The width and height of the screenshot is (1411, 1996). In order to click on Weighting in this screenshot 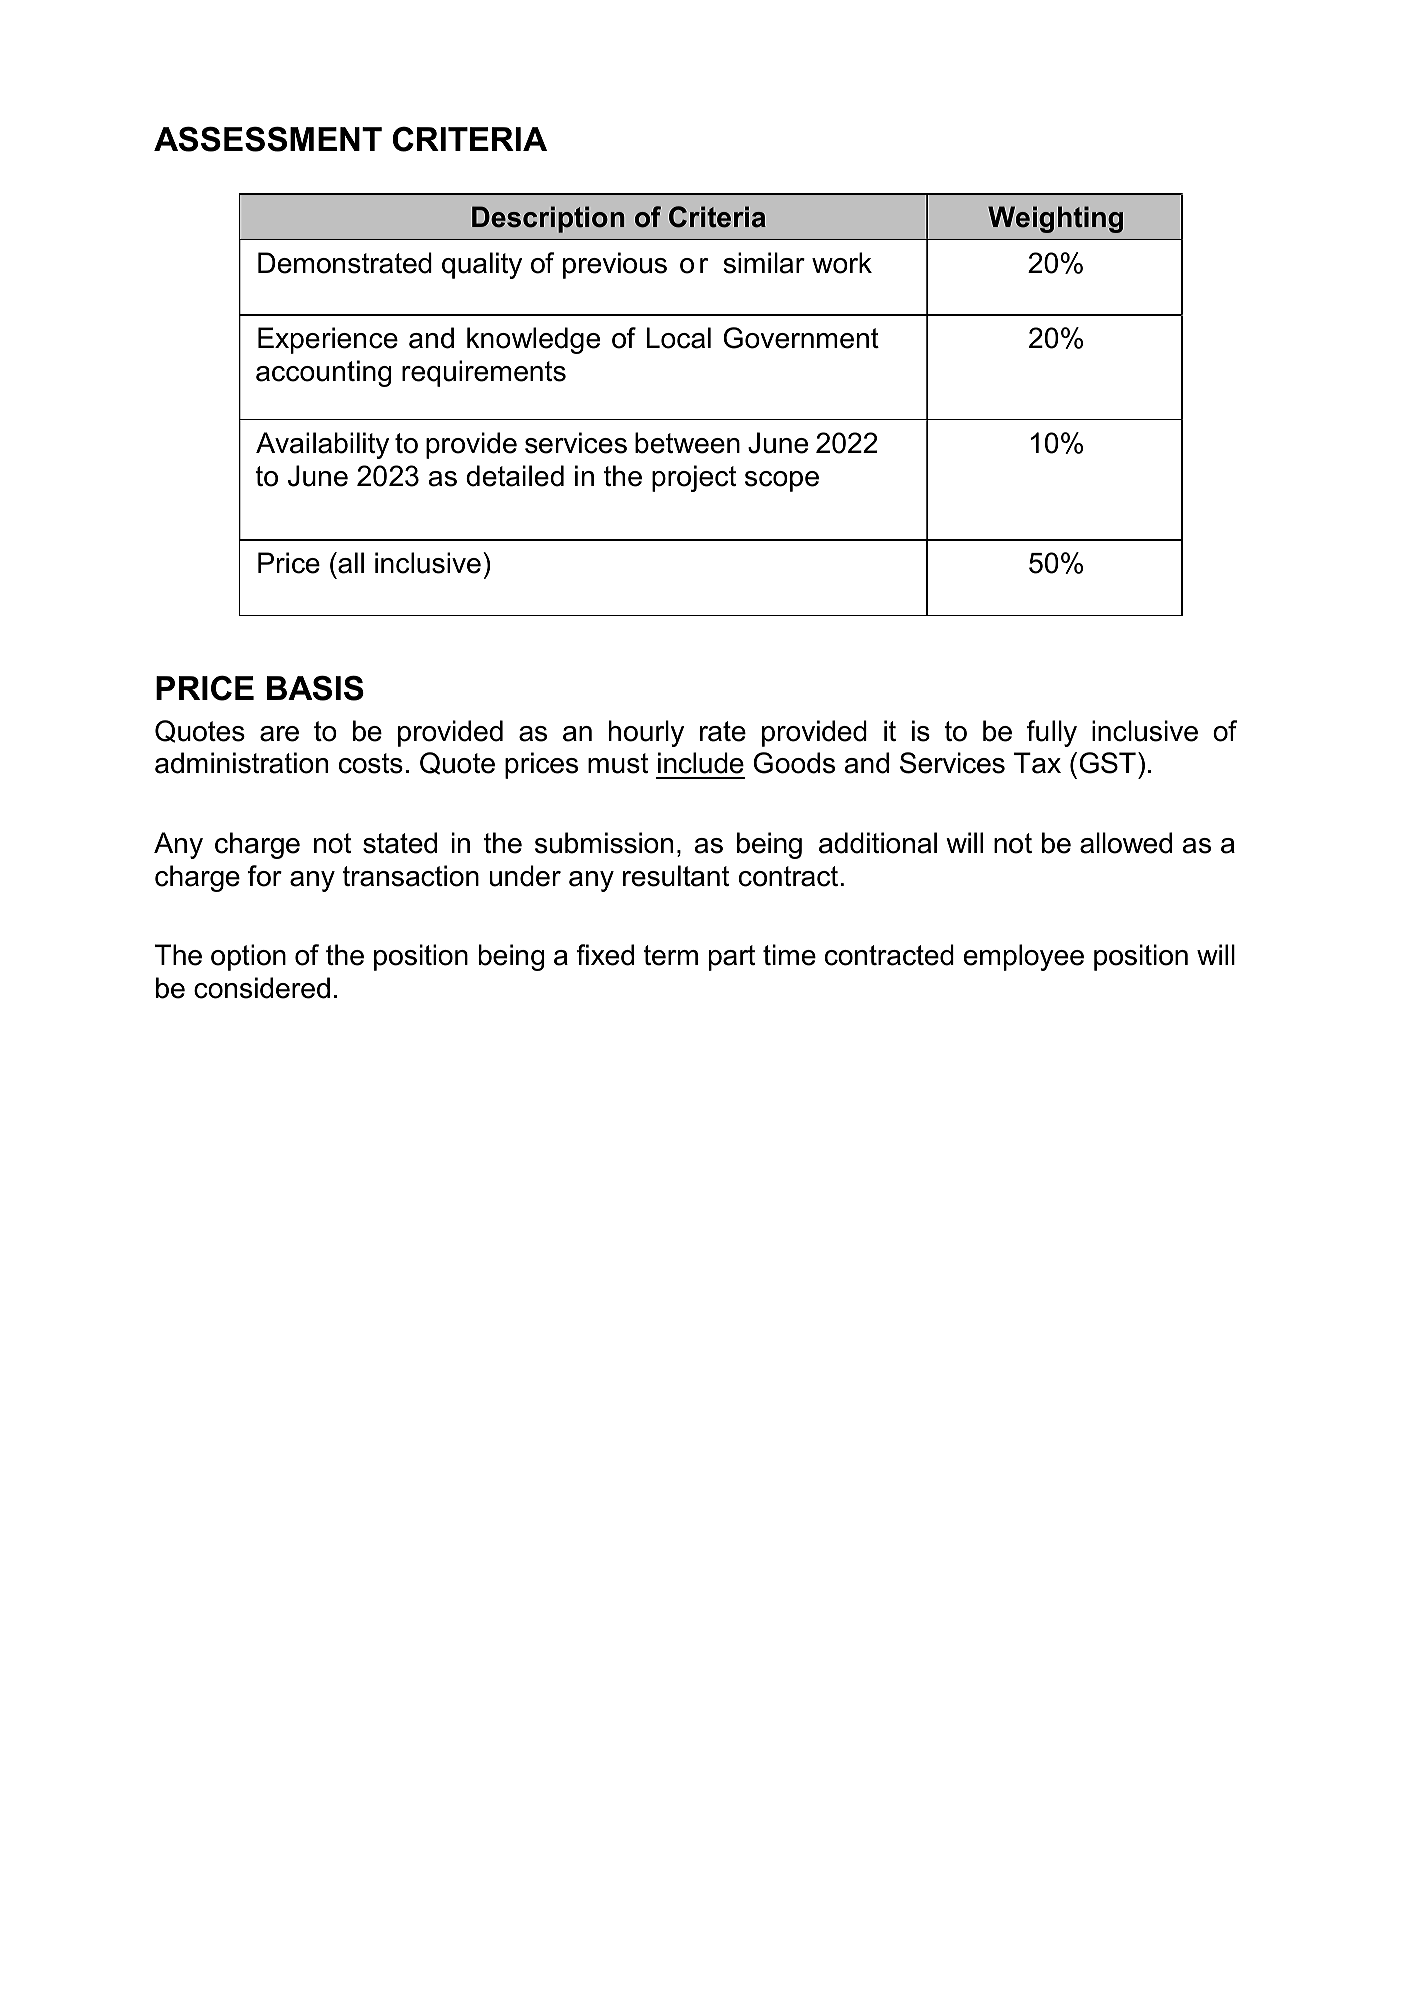, I will do `click(1055, 219)`.
